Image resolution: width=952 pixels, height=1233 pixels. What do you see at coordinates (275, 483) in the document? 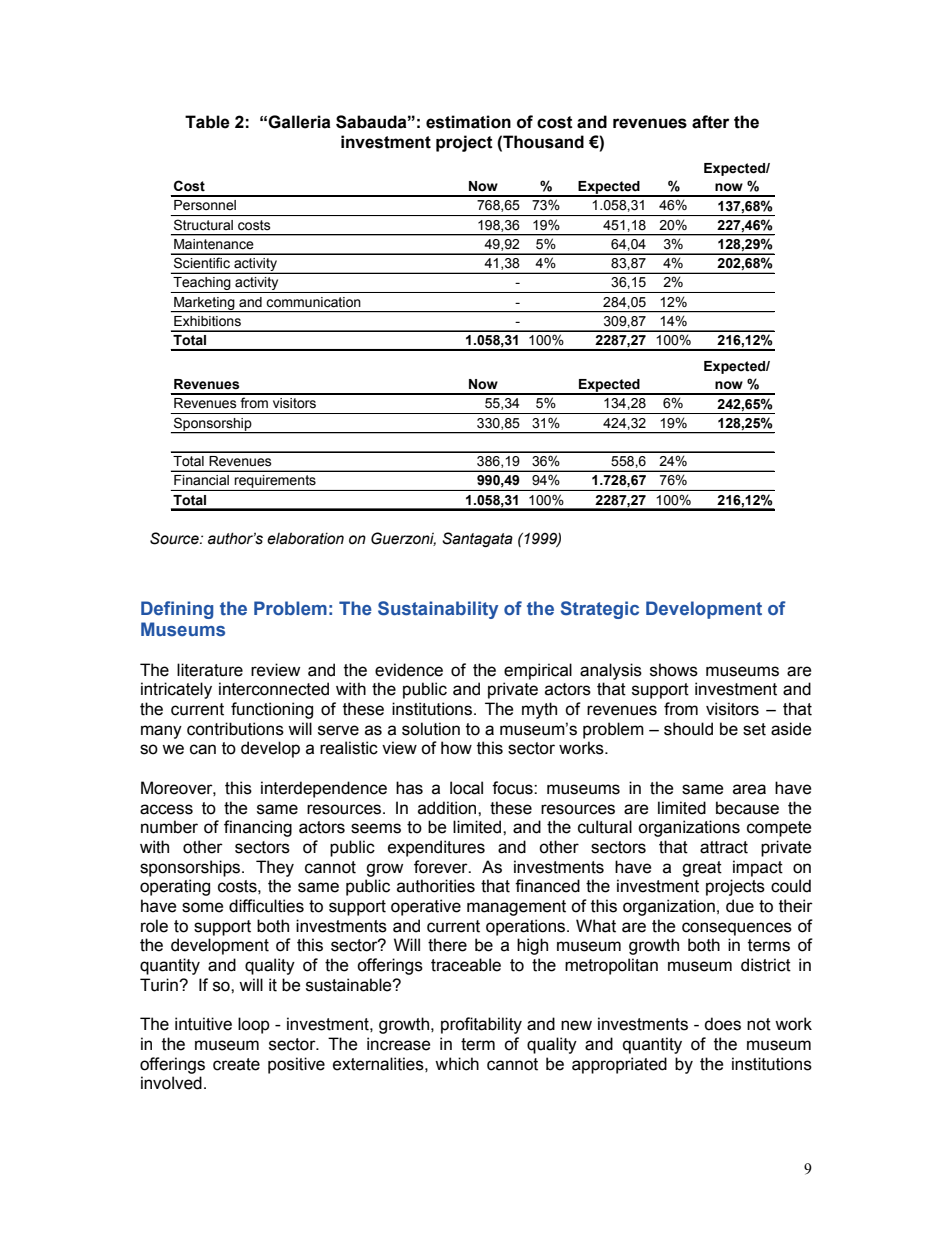
I see `requirements` at bounding box center [275, 483].
